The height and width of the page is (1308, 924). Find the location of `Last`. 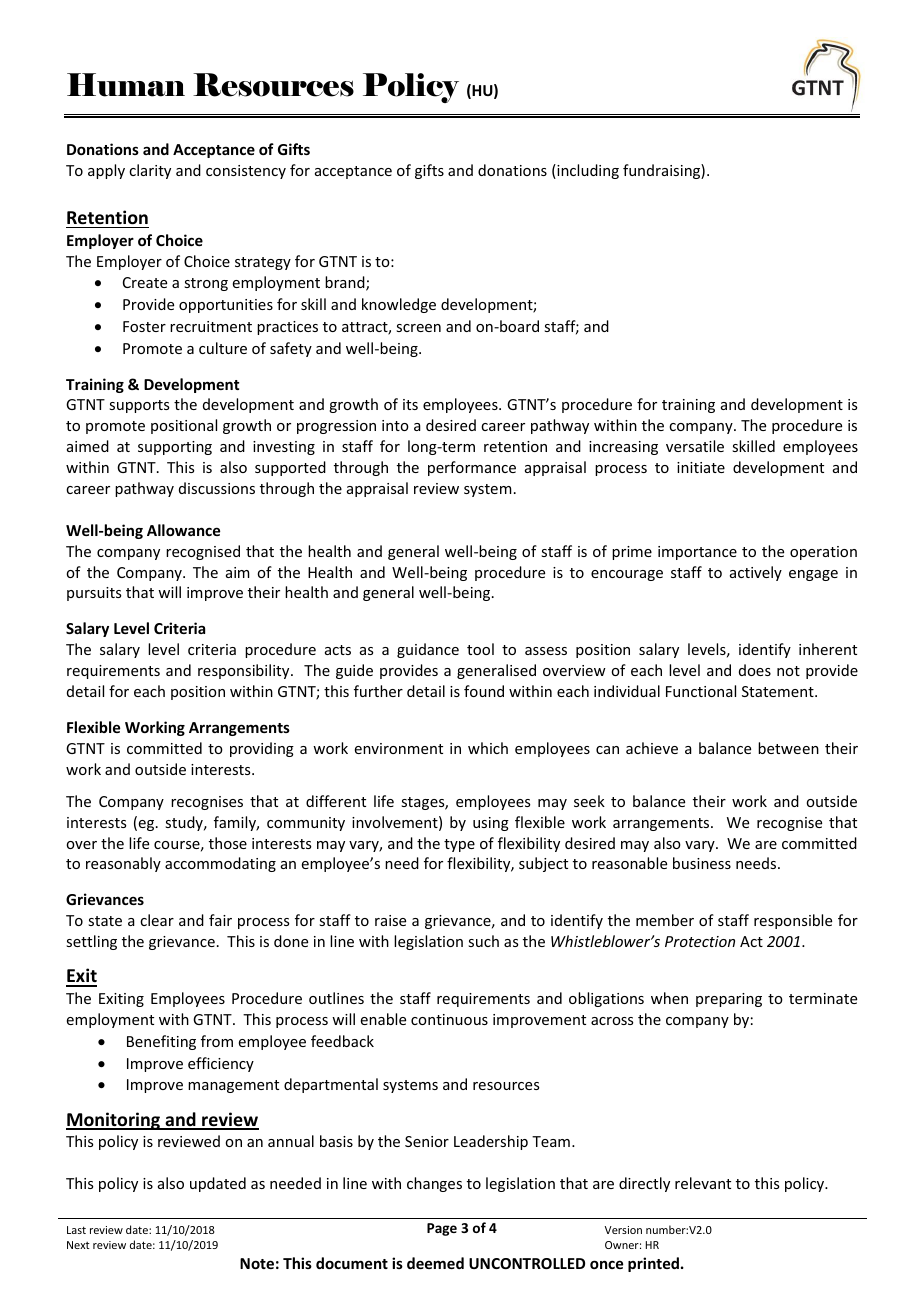

Last is located at coordinates (76, 1230).
